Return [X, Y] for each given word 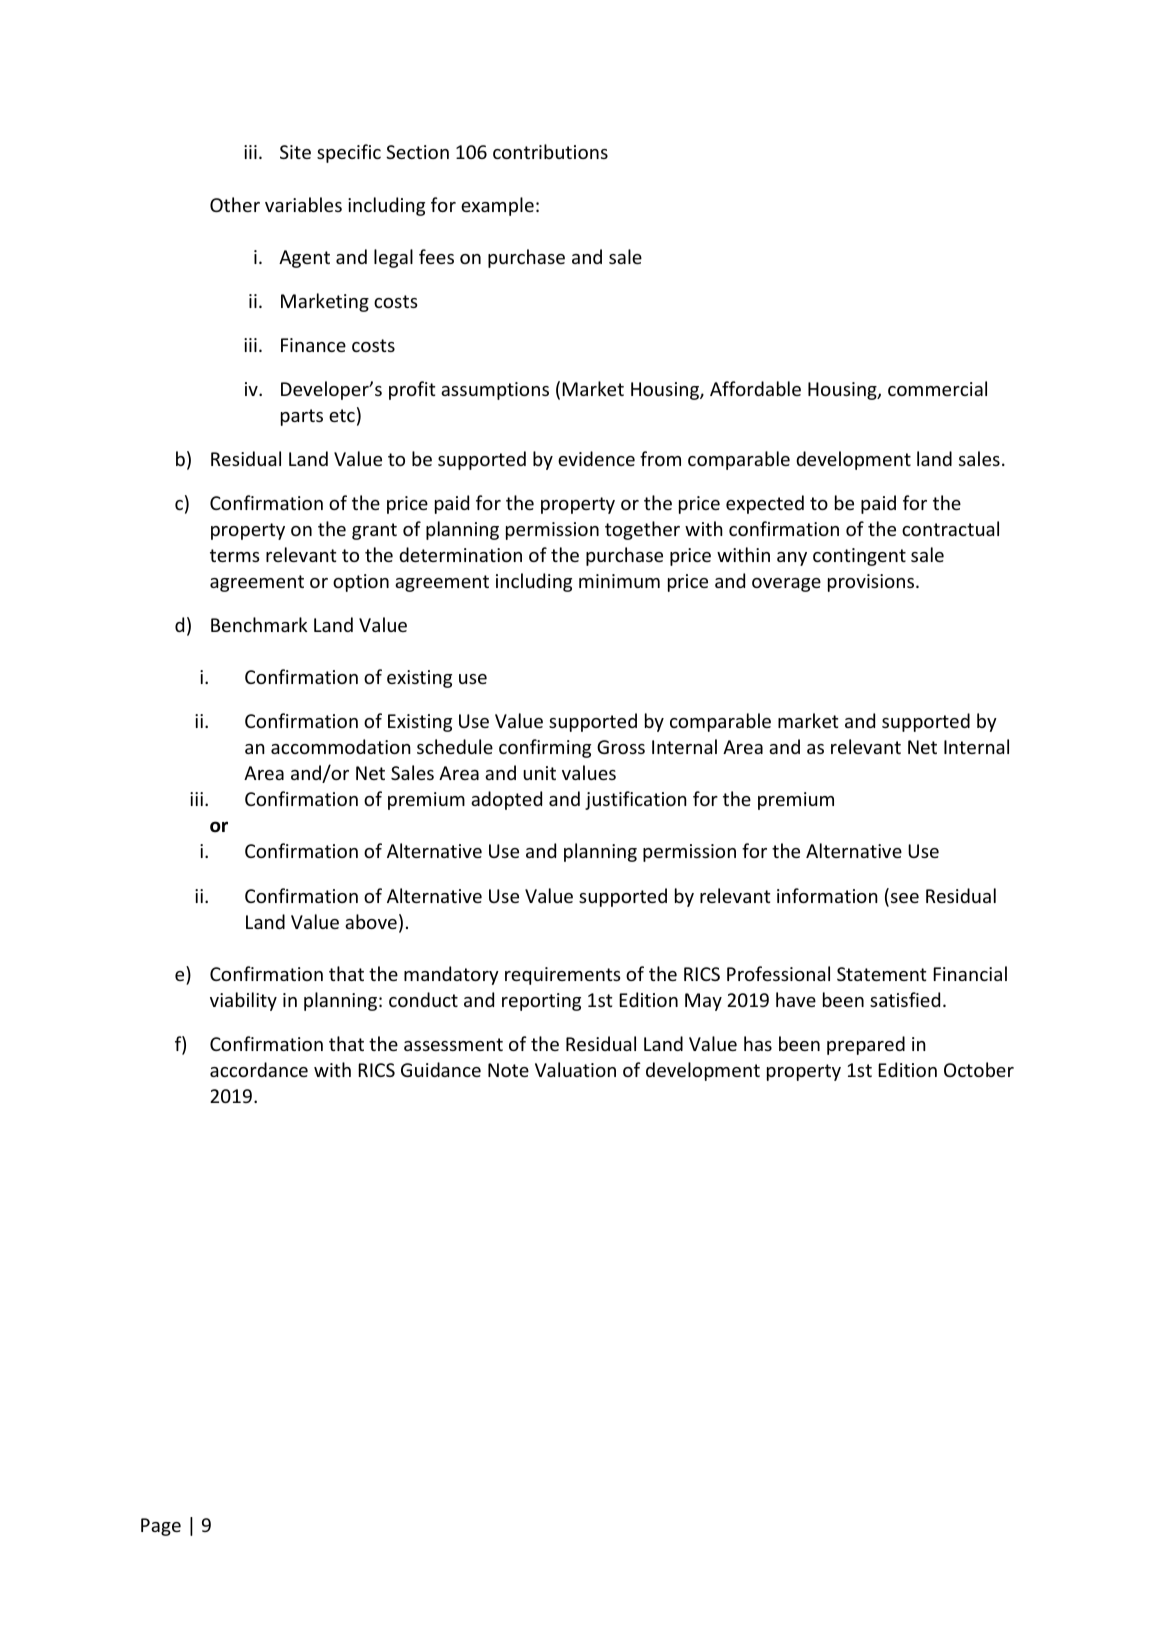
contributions [550, 151]
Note [508, 1070]
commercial [937, 388]
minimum [619, 581]
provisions [872, 583]
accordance [259, 1069]
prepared [866, 1045]
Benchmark [259, 624]
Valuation [575, 1069]
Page [161, 1527]
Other [235, 204]
